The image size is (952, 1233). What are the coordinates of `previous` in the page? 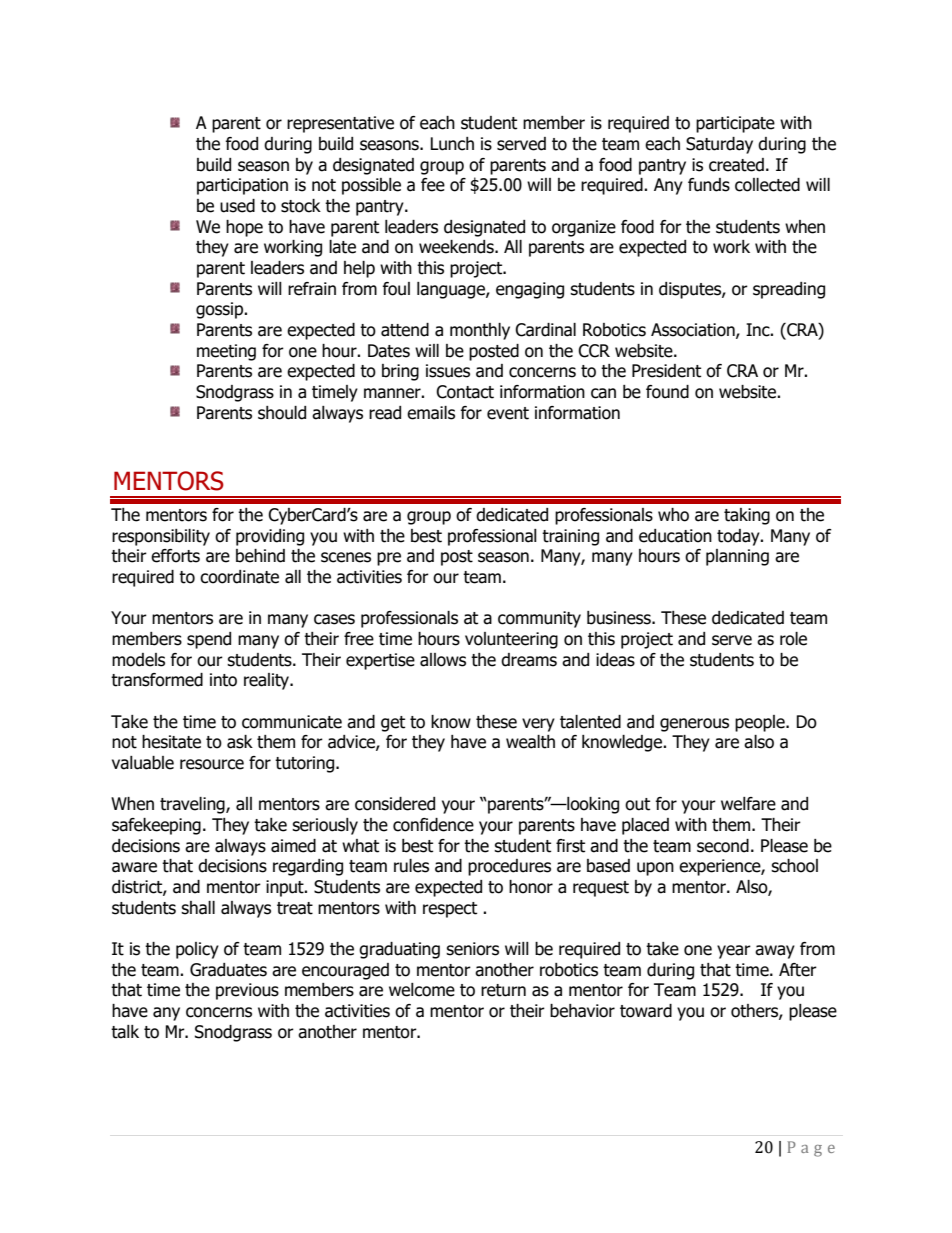 It's located at (247, 991).
